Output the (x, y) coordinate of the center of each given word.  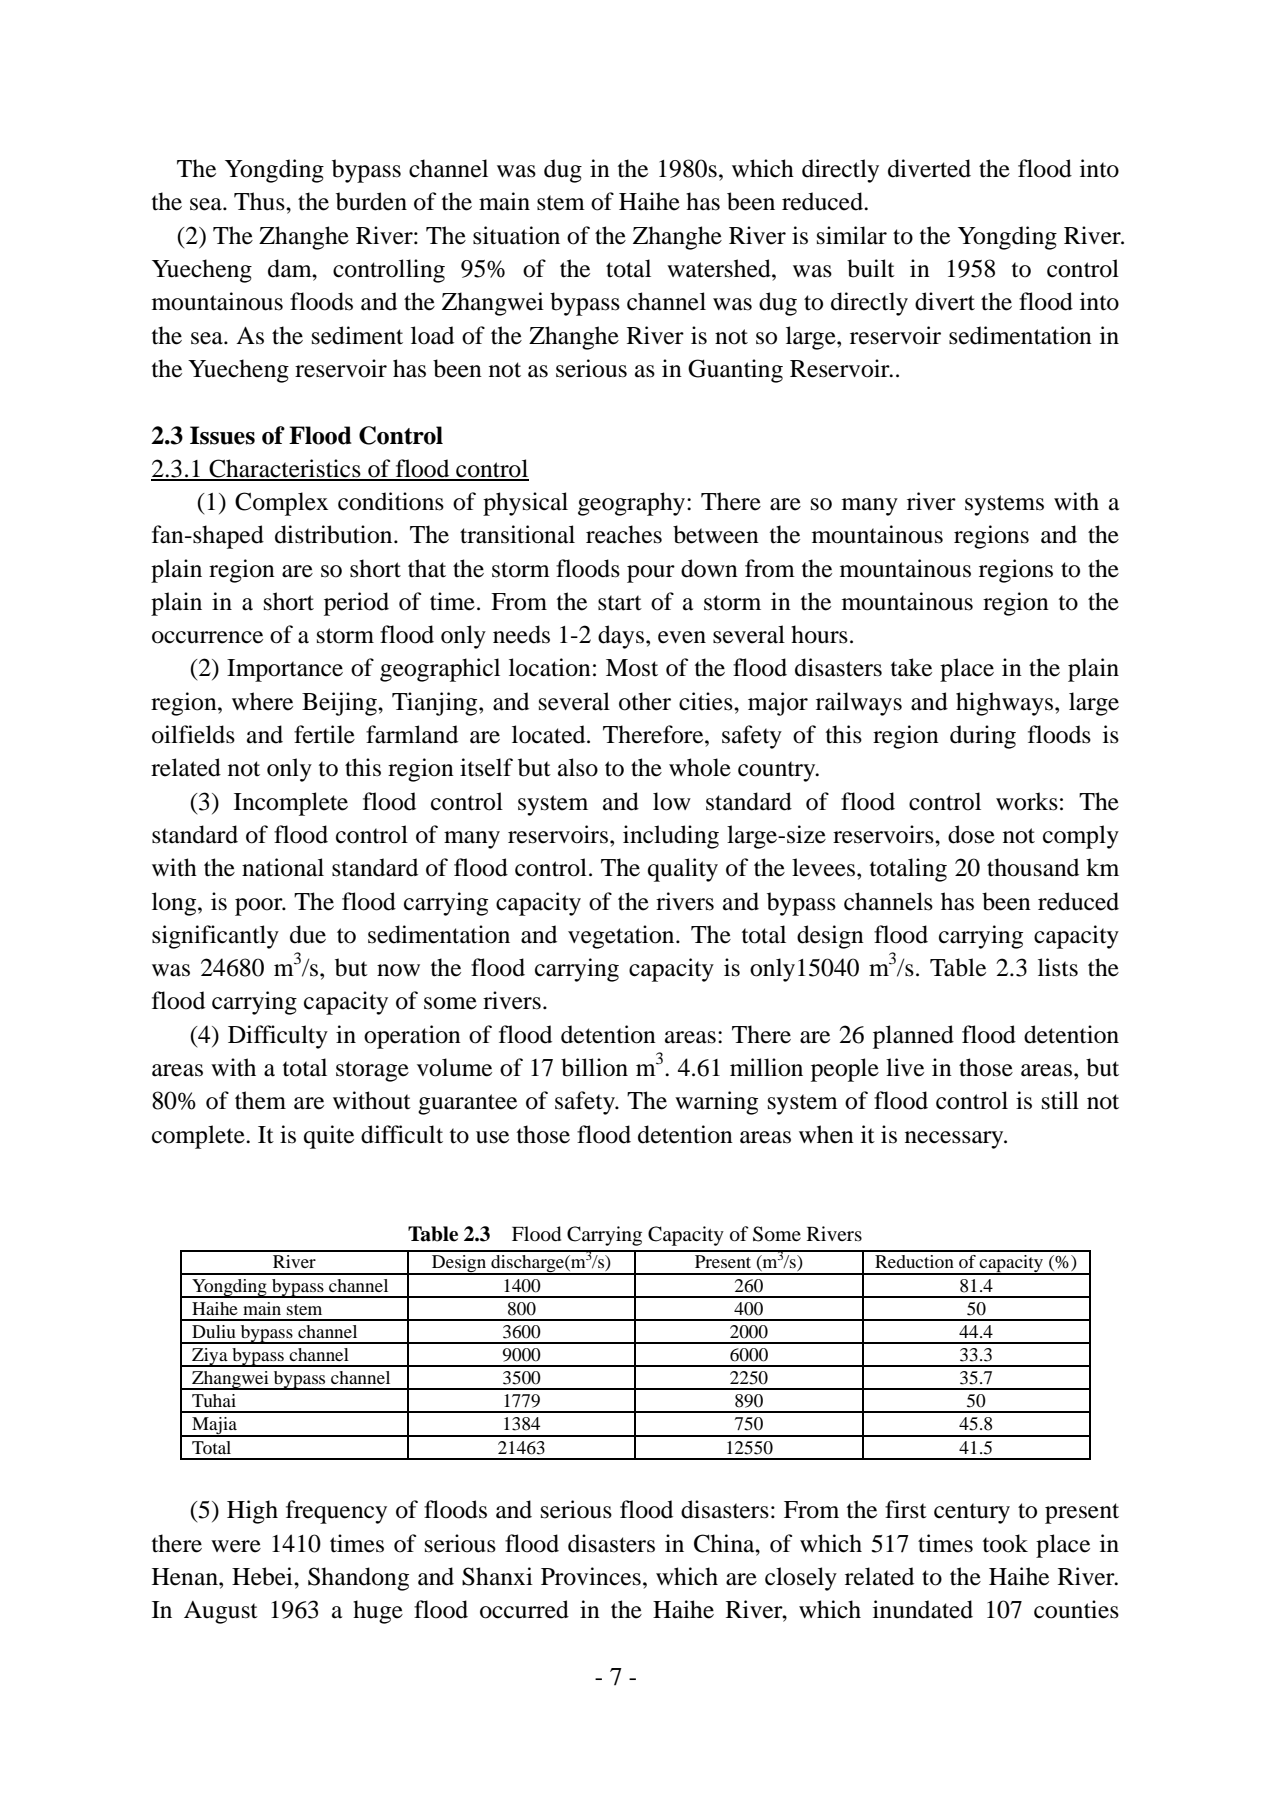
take (911, 667)
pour (651, 574)
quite (329, 1137)
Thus (260, 201)
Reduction (914, 1261)
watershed (720, 268)
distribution (335, 534)
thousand (1033, 867)
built (871, 268)
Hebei (263, 1576)
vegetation (622, 937)
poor (260, 907)
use (492, 1137)
